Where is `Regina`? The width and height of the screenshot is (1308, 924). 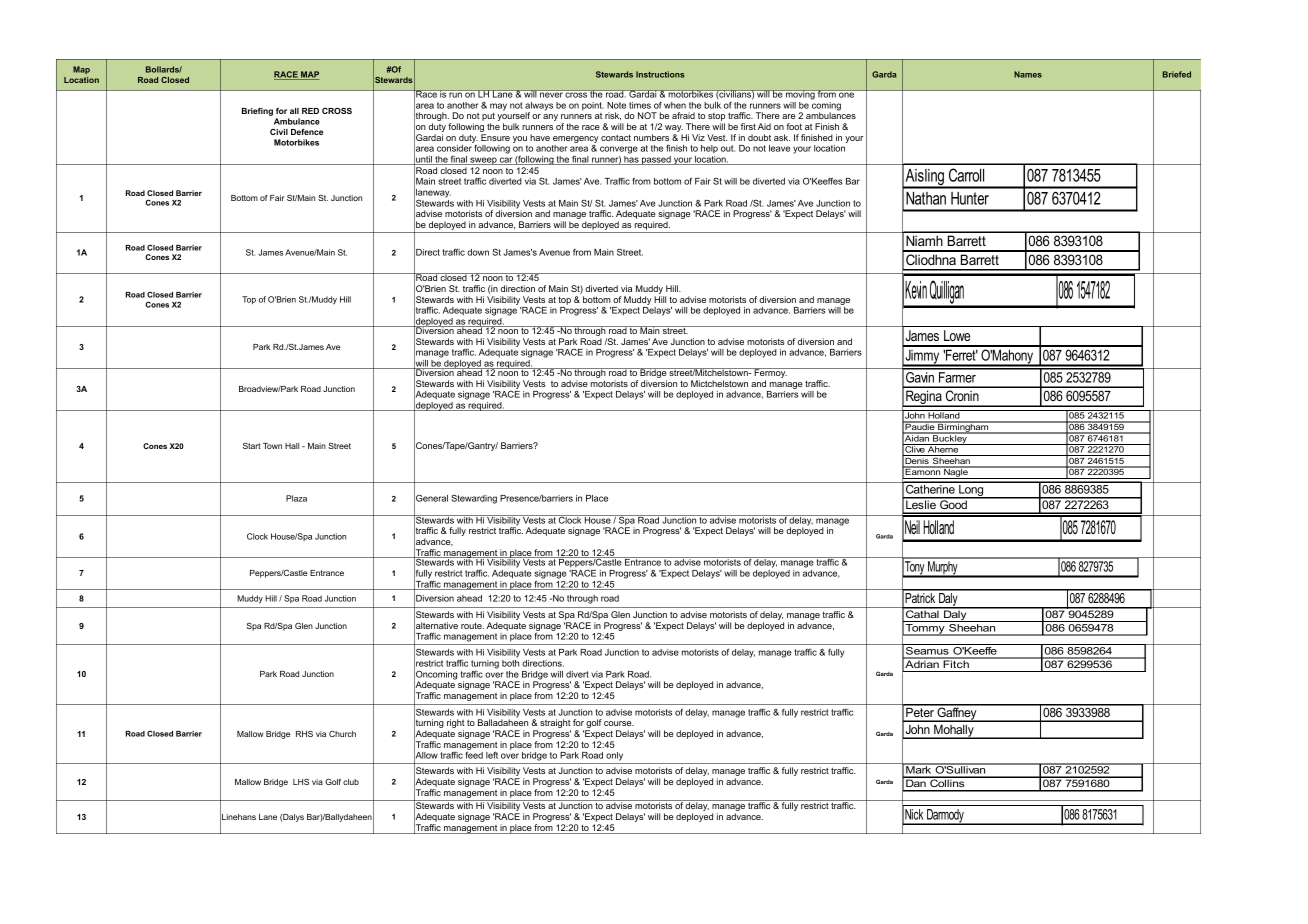 Regina is located at coordinates (924, 398).
